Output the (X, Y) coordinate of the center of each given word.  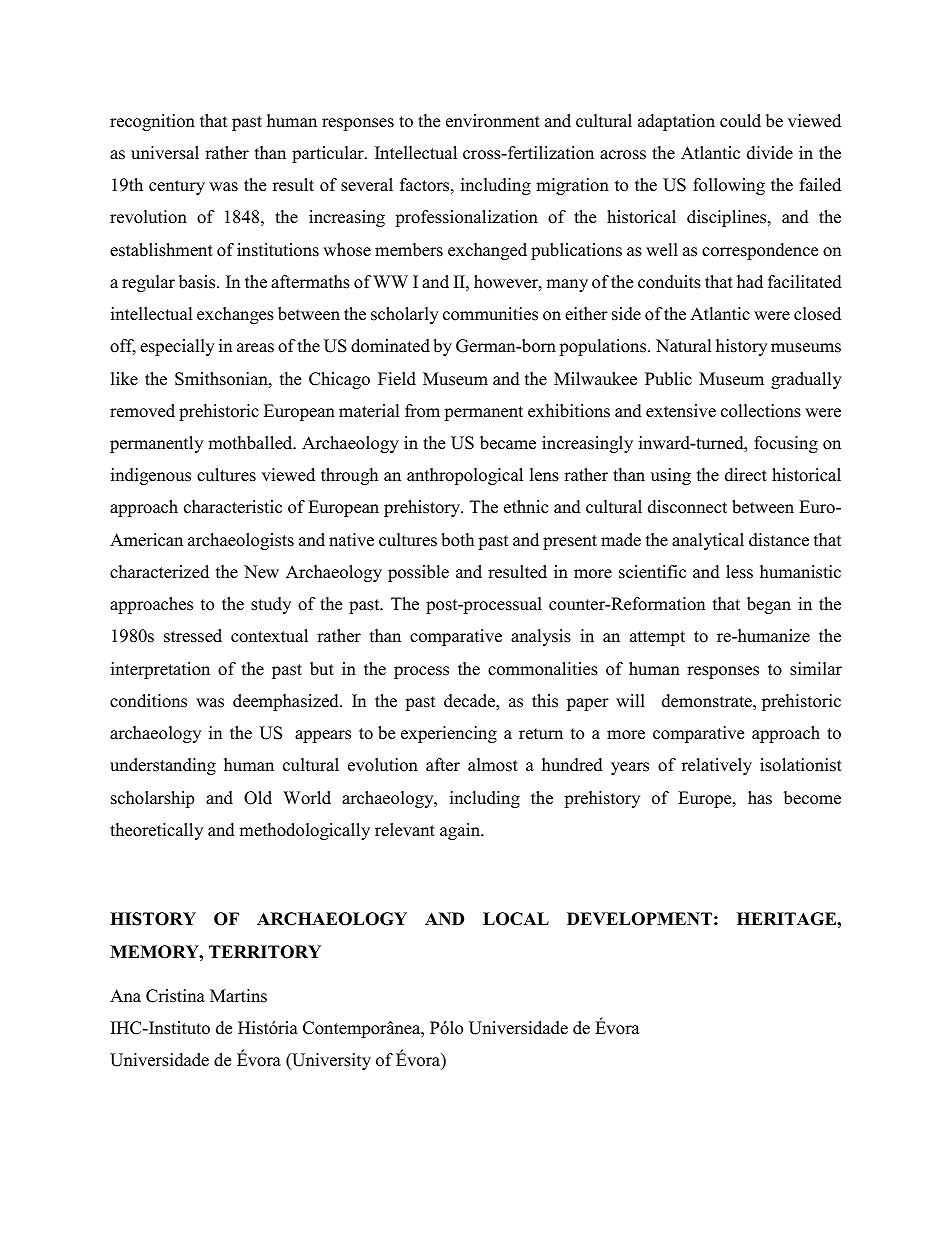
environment (493, 121)
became (508, 443)
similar (816, 669)
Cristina (175, 996)
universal (165, 153)
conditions (148, 701)
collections (761, 411)
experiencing (449, 734)
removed (142, 411)
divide (770, 153)
